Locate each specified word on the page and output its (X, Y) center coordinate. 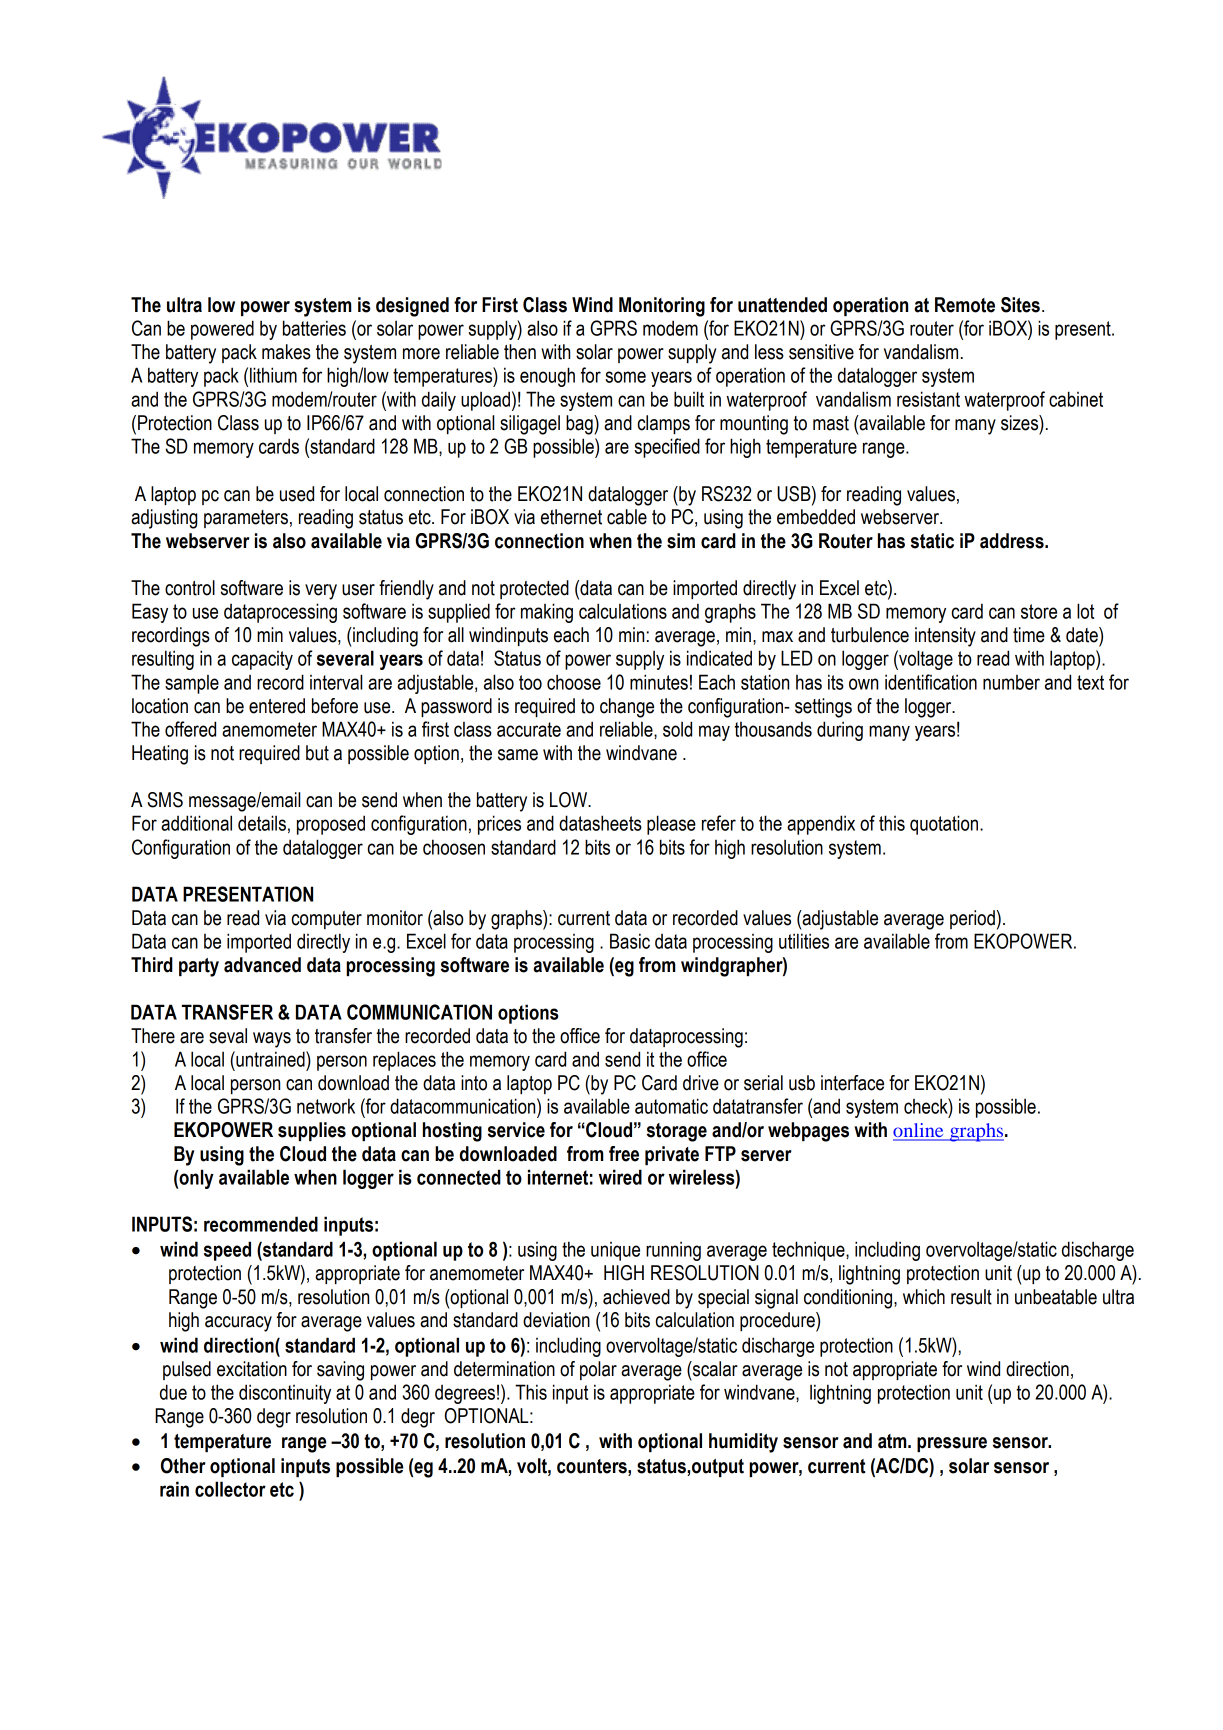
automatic (671, 1106)
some (625, 377)
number (1011, 682)
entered (277, 706)
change (627, 708)
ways (272, 1040)
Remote (965, 305)
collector (230, 1489)
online (919, 1131)
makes (286, 352)
